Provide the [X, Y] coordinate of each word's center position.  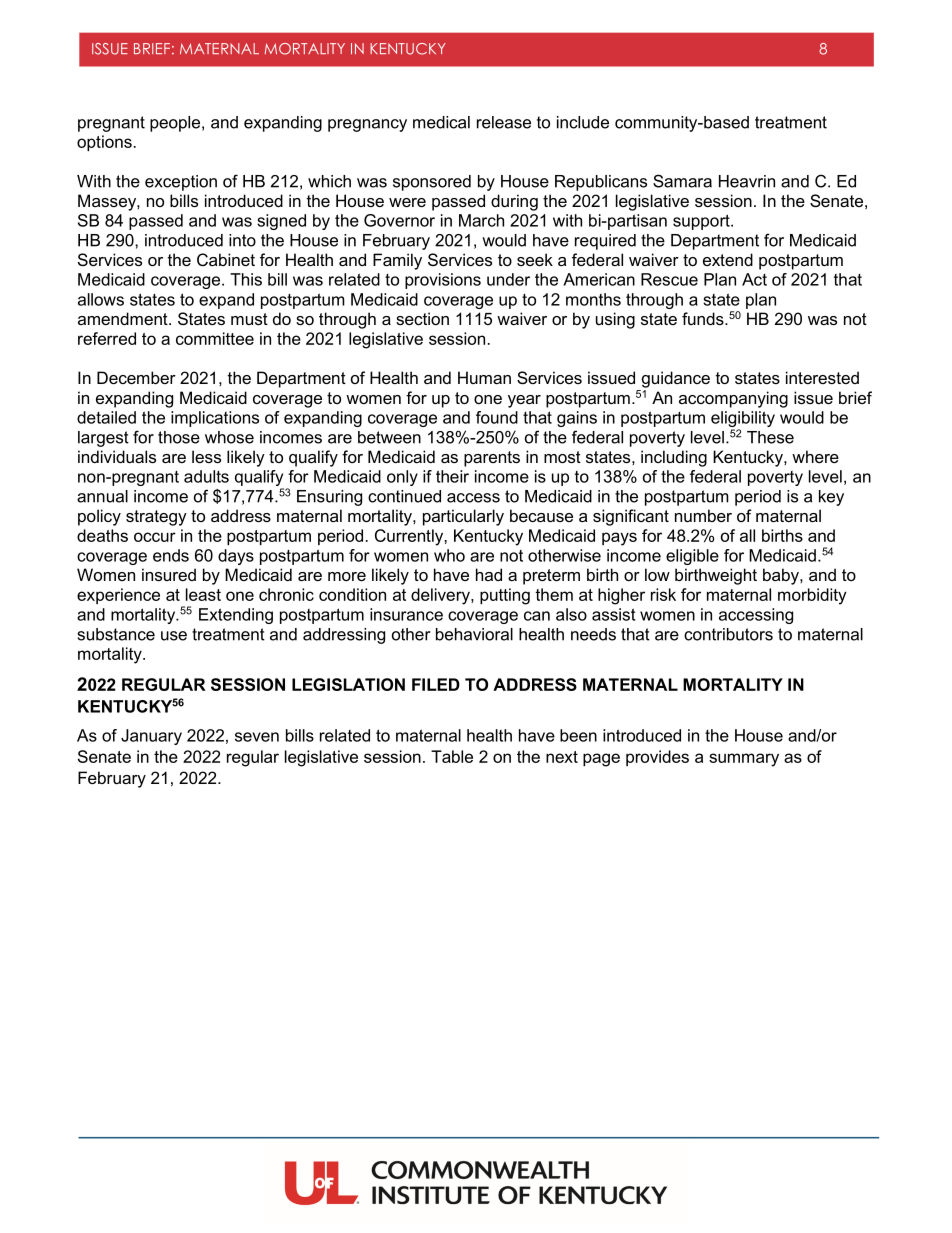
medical [441, 122]
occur [155, 537]
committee [215, 338]
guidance [676, 379]
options [104, 143]
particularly [463, 517]
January [151, 737]
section [422, 318]
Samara [682, 181]
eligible [692, 557]
